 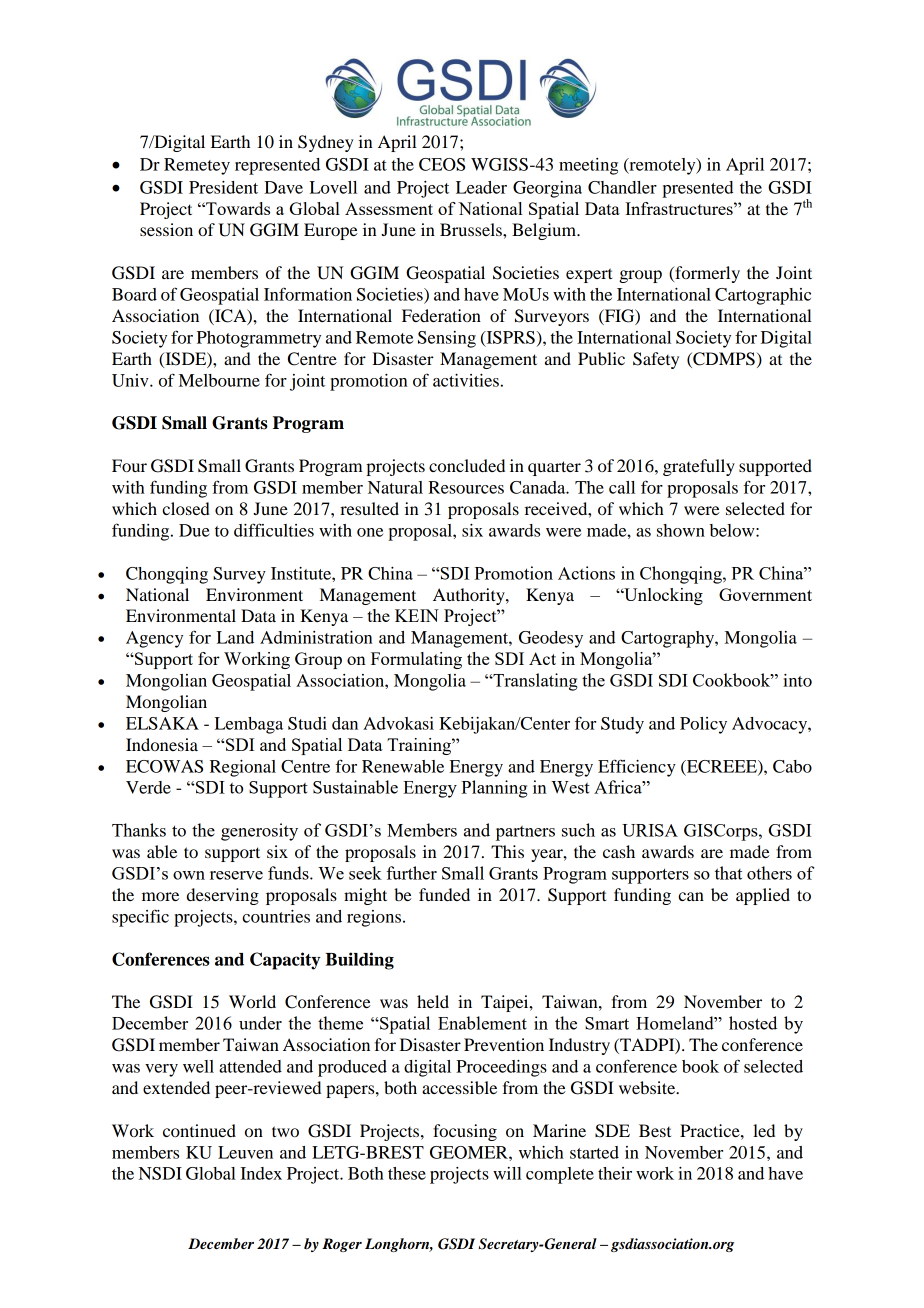 I want to click on Formulating, so click(x=416, y=660).
